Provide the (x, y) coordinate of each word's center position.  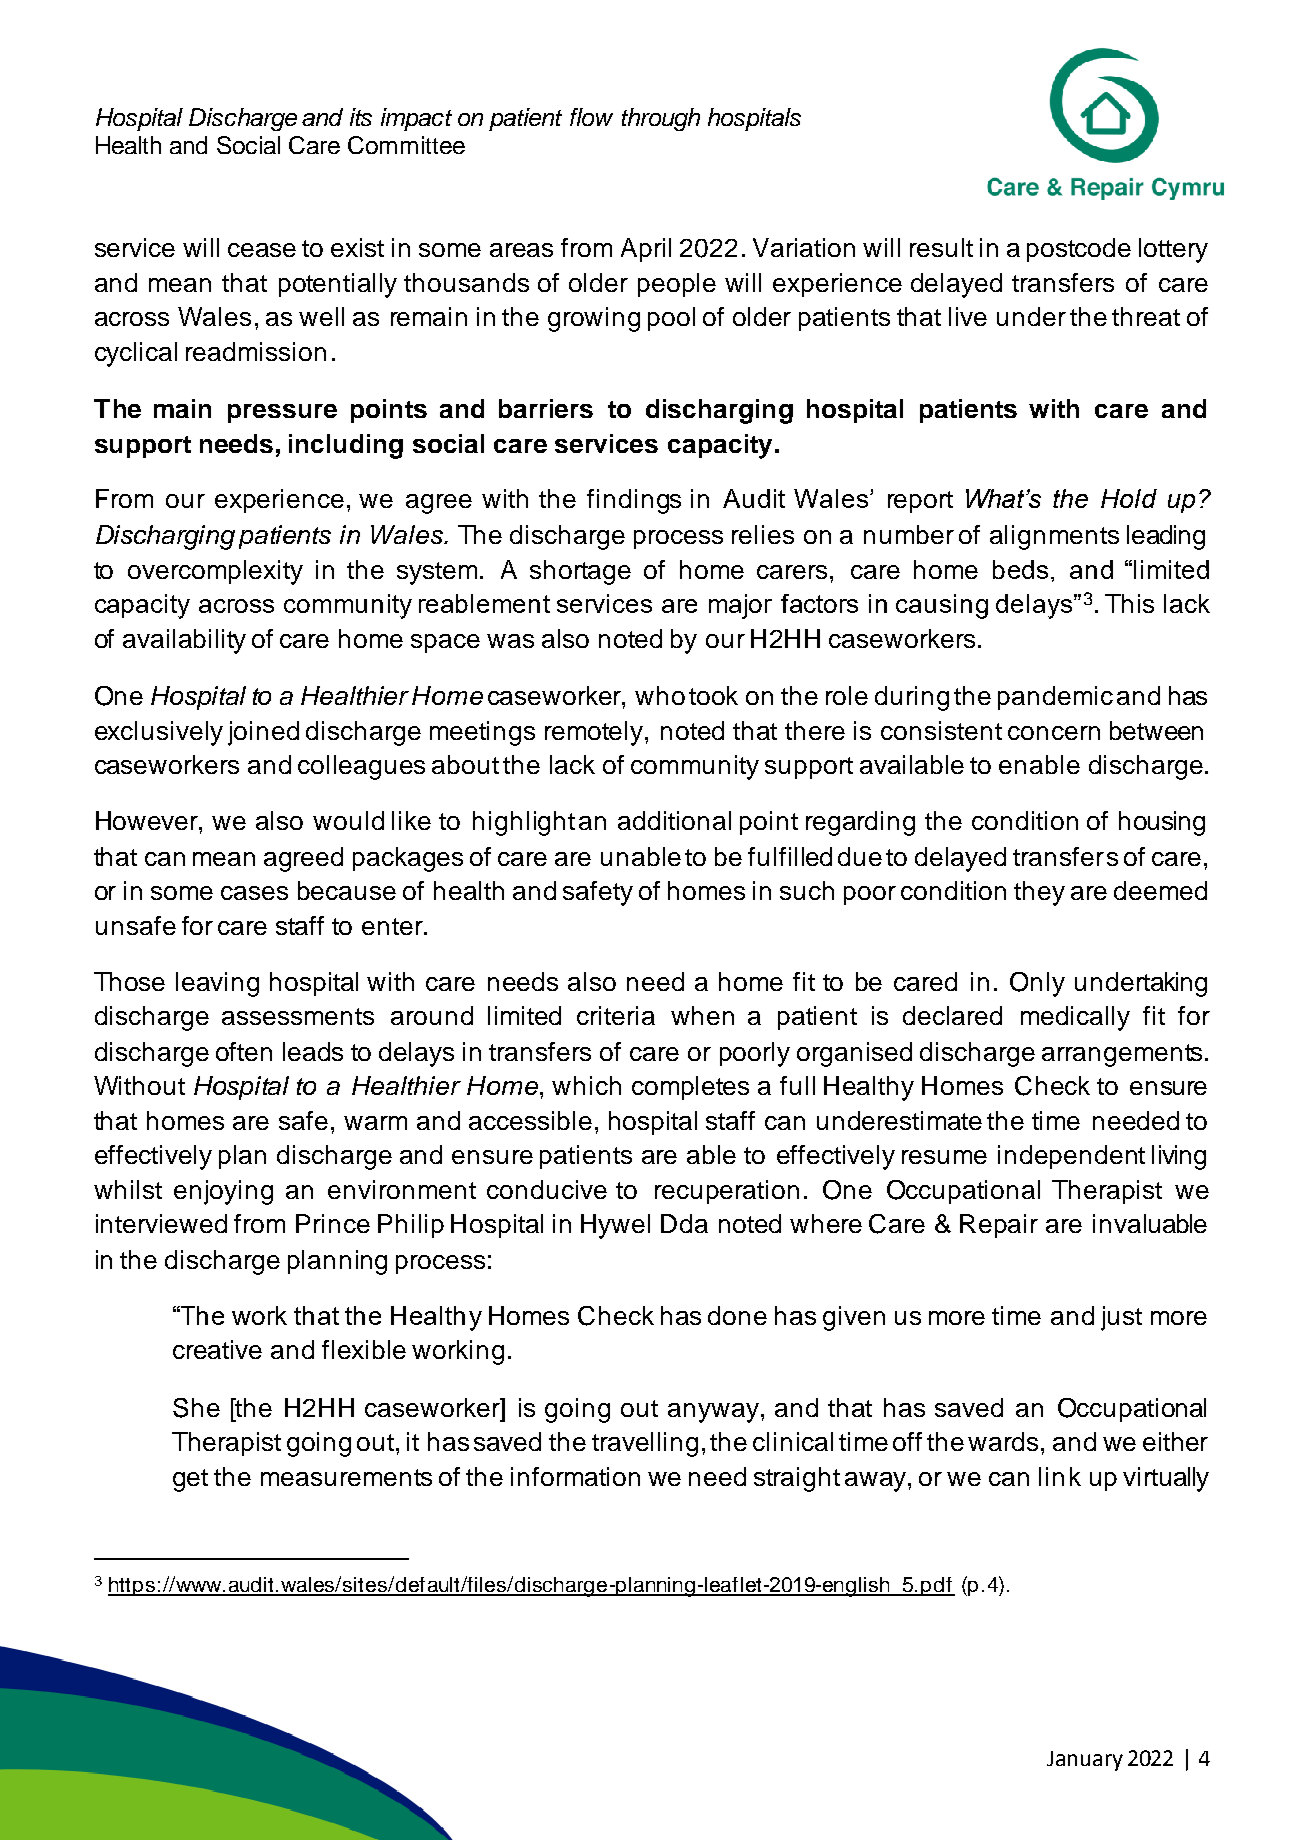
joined (263, 733)
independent (1071, 1157)
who (660, 695)
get (190, 1480)
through (661, 119)
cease (262, 250)
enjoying (223, 1192)
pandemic (1055, 698)
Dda (684, 1223)
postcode (1079, 250)
